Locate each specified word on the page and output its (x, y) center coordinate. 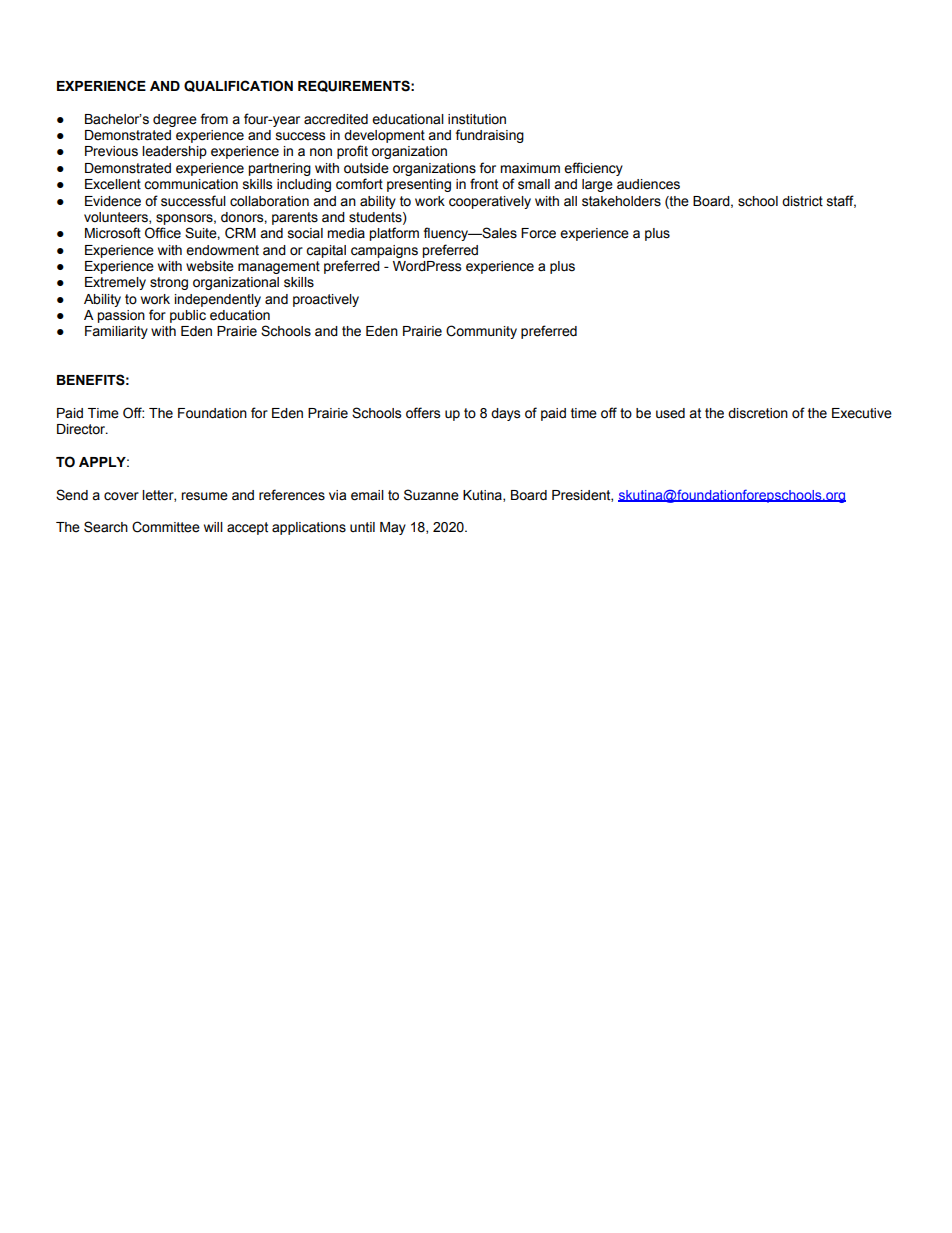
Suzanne (431, 495)
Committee (166, 527)
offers (423, 413)
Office (163, 233)
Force (538, 233)
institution (477, 119)
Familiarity (116, 332)
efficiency (593, 169)
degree (175, 120)
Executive (862, 413)
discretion (758, 413)
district (802, 201)
